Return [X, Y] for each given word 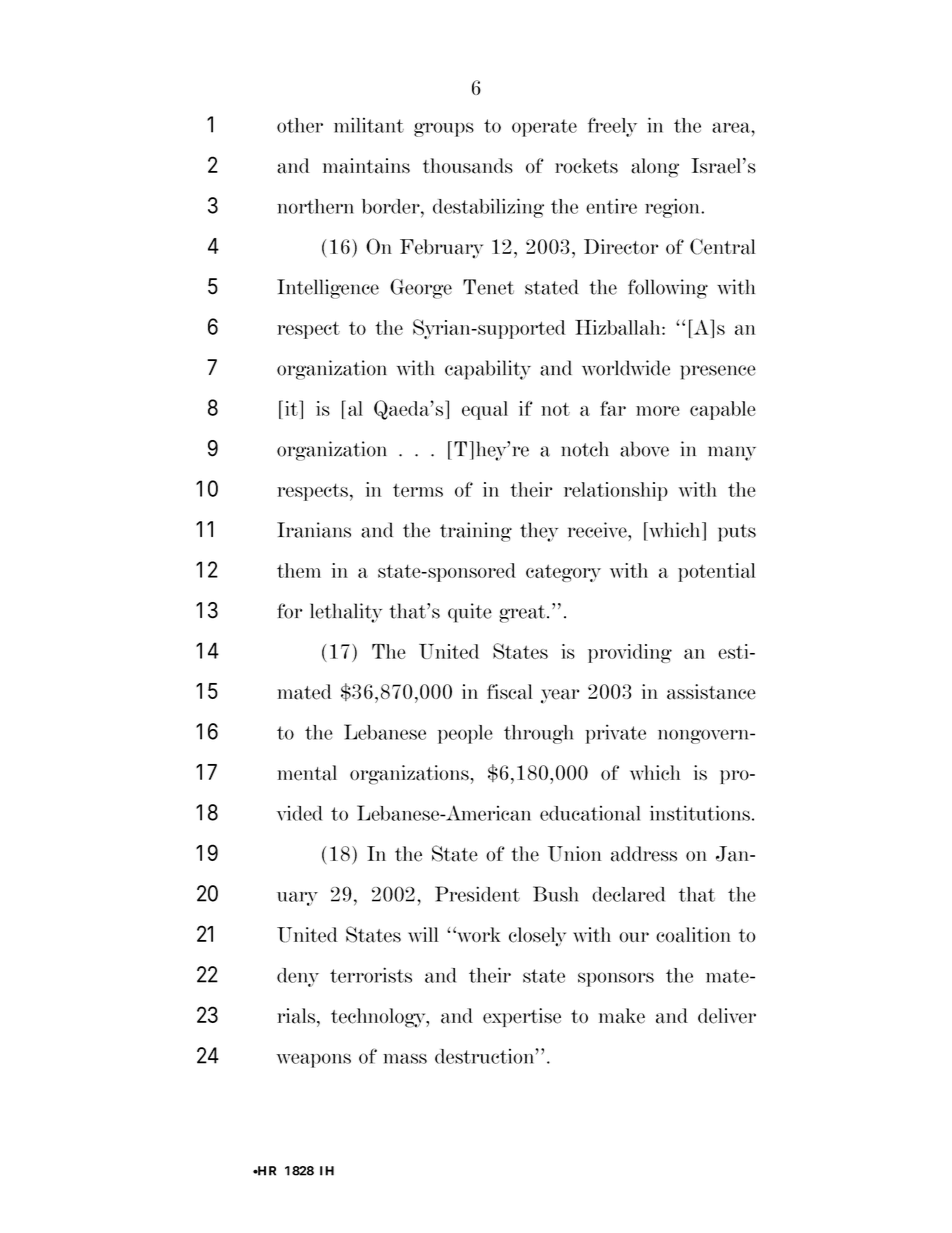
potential [716, 572]
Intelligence [328, 289]
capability [488, 370]
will [423, 934]
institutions [700, 813]
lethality [346, 613]
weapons [313, 1060]
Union [574, 854]
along [655, 168]
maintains [366, 166]
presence [718, 372]
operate [544, 128]
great [523, 614]
